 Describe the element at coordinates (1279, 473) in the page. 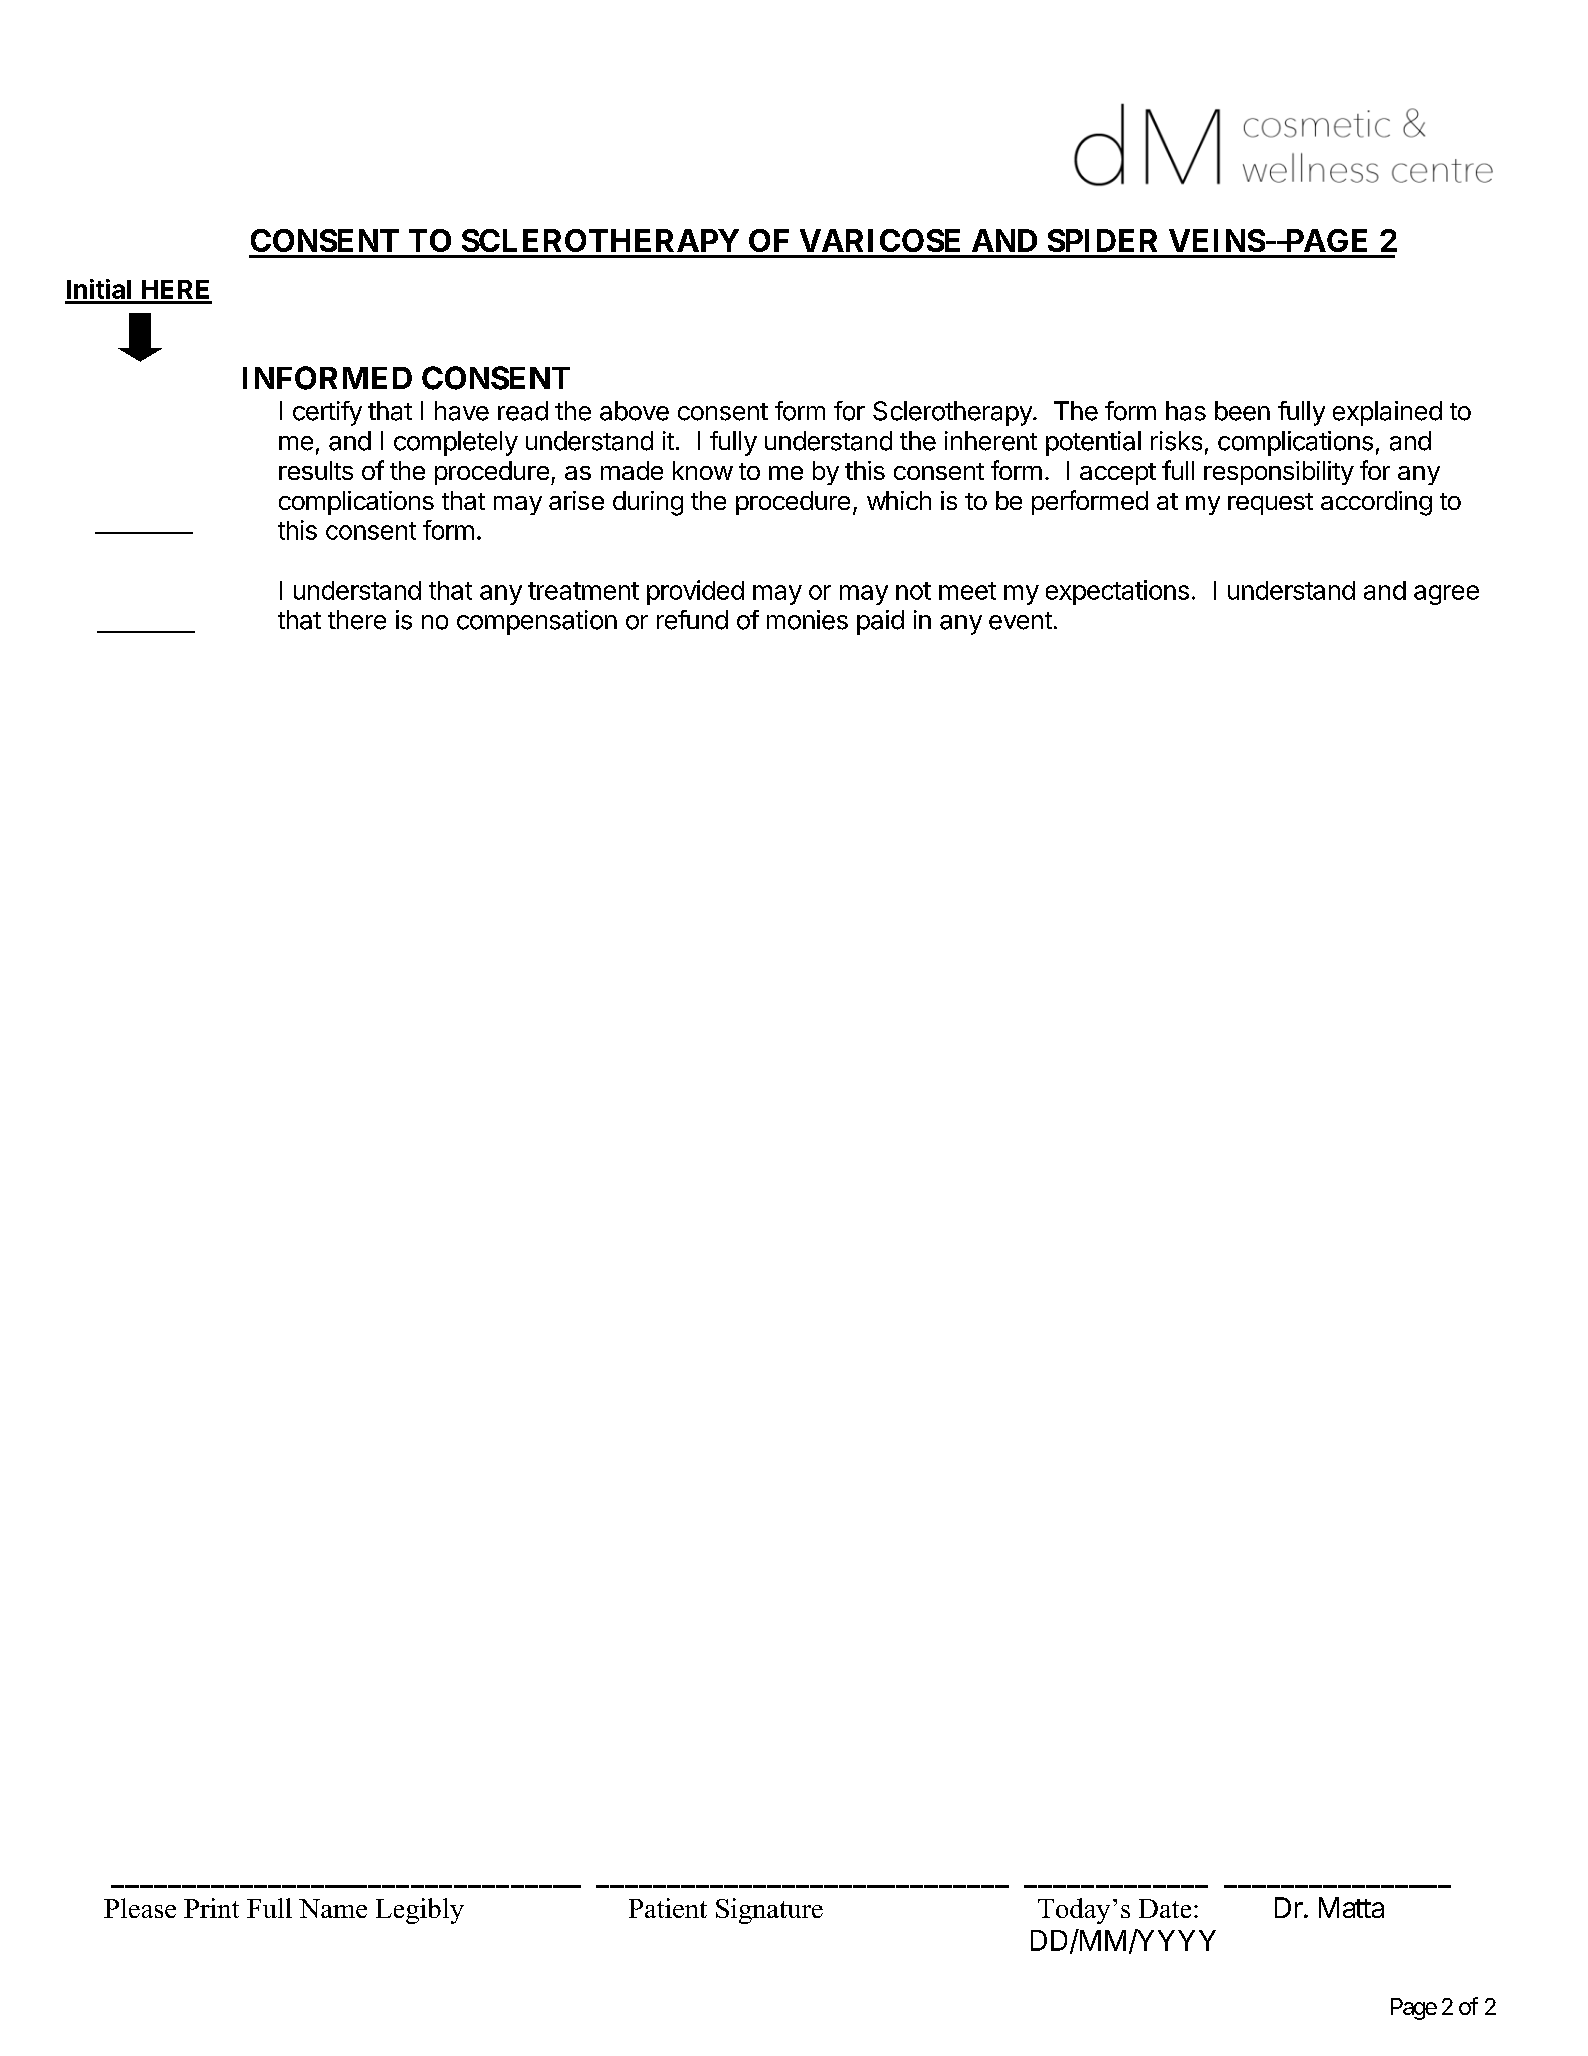

I see `responsibility` at that location.
